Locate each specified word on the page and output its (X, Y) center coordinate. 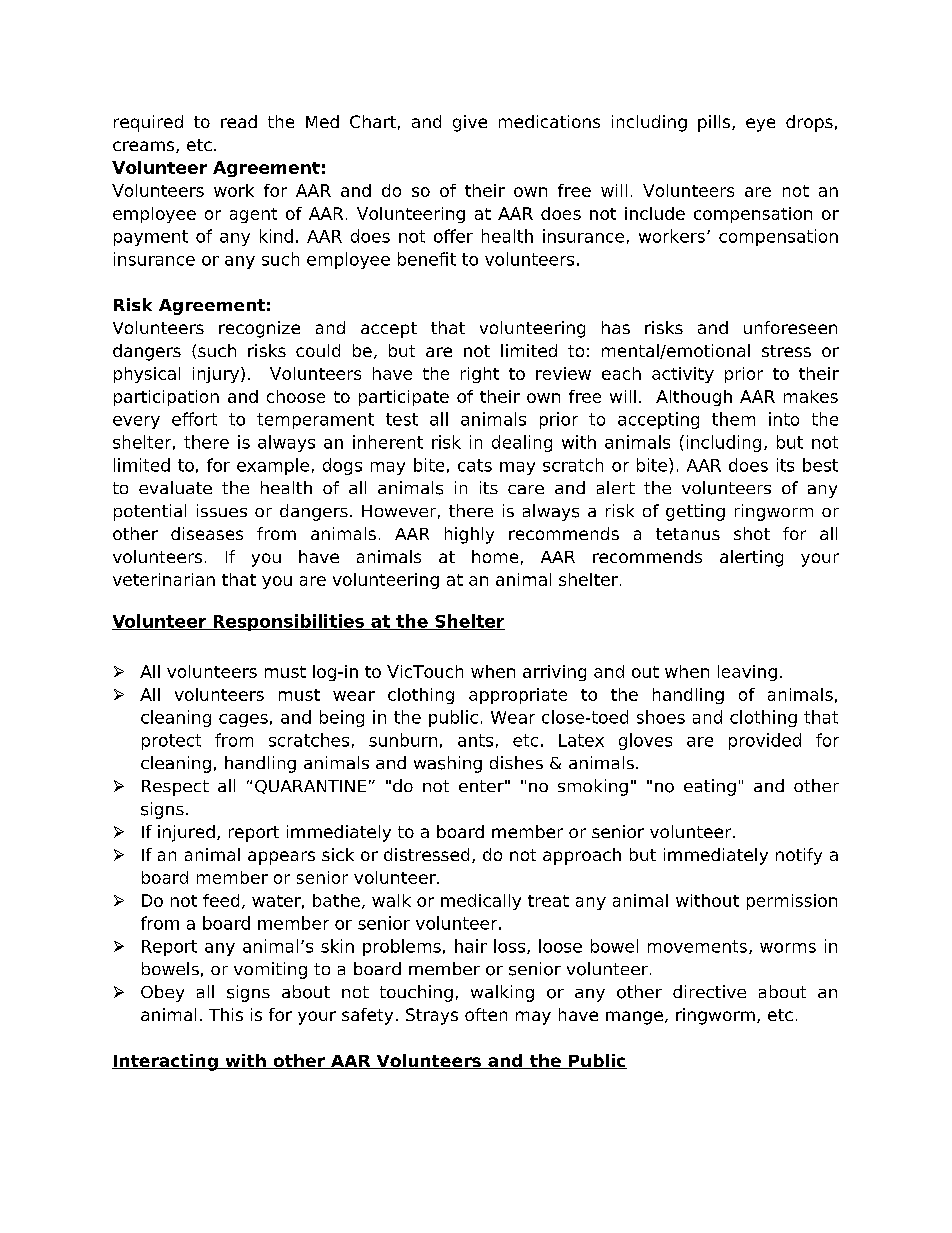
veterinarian (164, 579)
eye (760, 125)
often (486, 1014)
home (495, 556)
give (470, 123)
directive (709, 991)
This (226, 1014)
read (239, 121)
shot (752, 533)
